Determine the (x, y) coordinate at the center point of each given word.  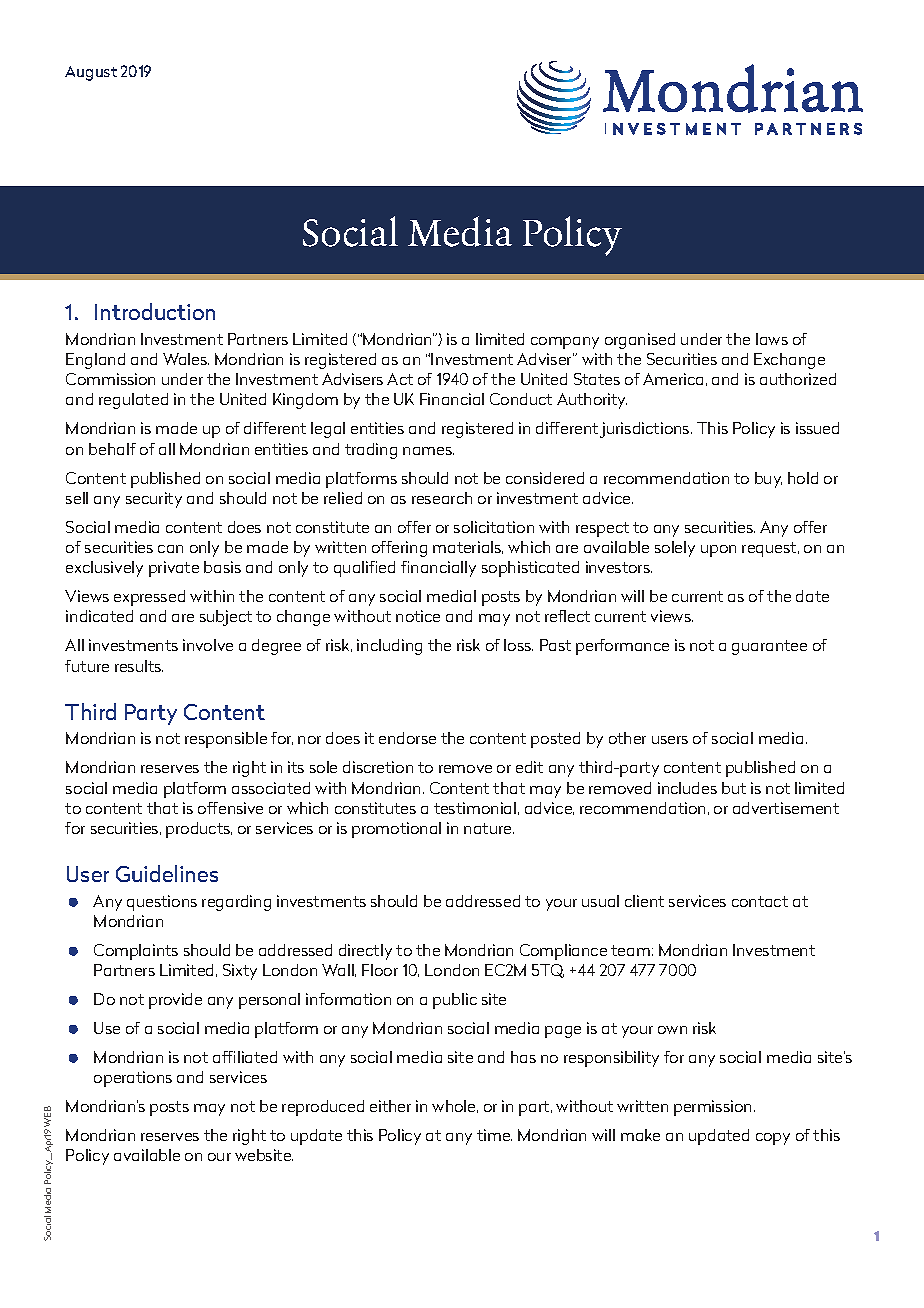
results (139, 666)
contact (760, 901)
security (154, 500)
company (565, 343)
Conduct (521, 399)
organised (640, 341)
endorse (407, 738)
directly (365, 952)
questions (162, 903)
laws (772, 339)
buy (768, 480)
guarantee (769, 647)
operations (133, 1079)
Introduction (155, 311)
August (91, 73)
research (442, 498)
